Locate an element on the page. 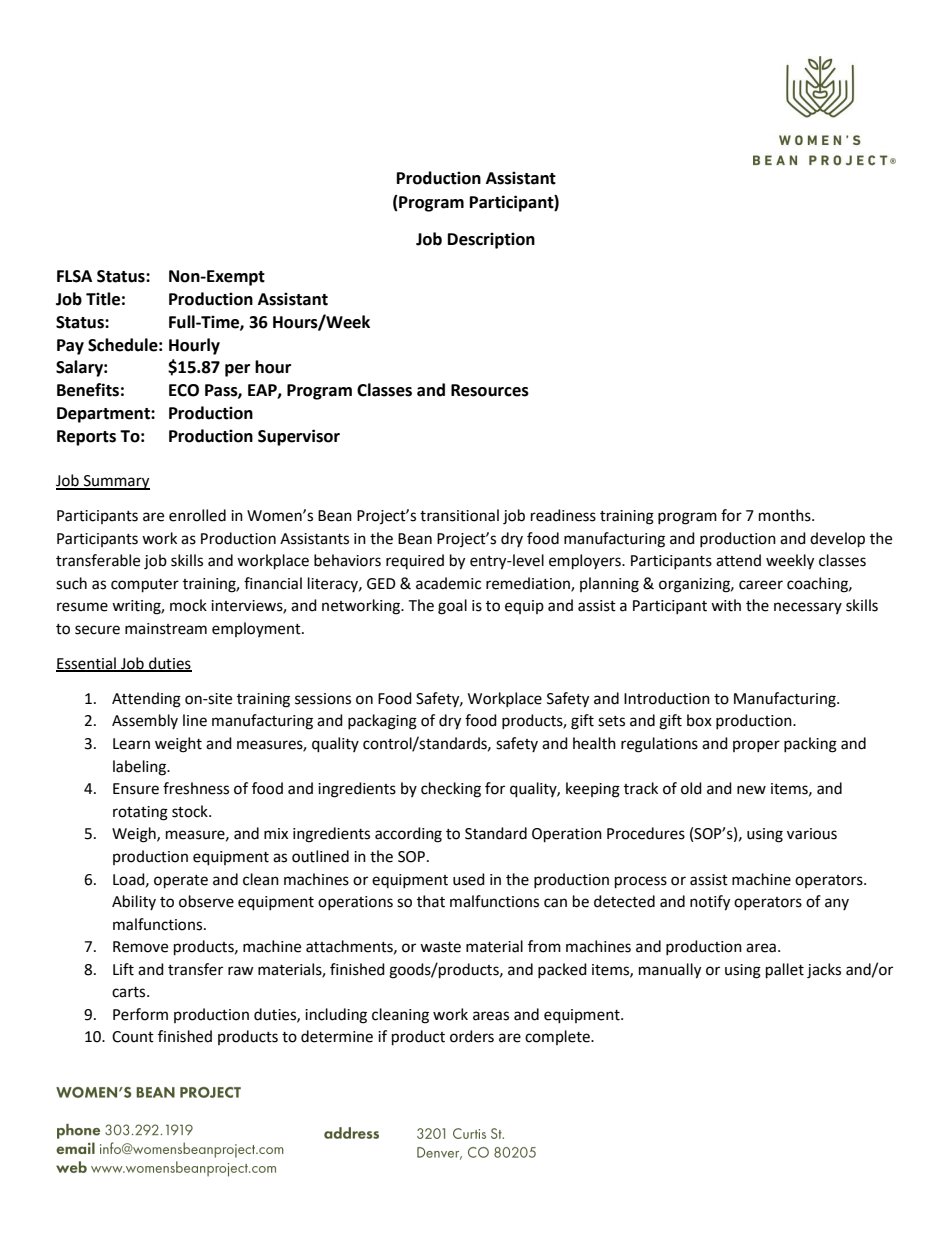 The height and width of the image is (1233, 952). Description is located at coordinates (491, 240).
